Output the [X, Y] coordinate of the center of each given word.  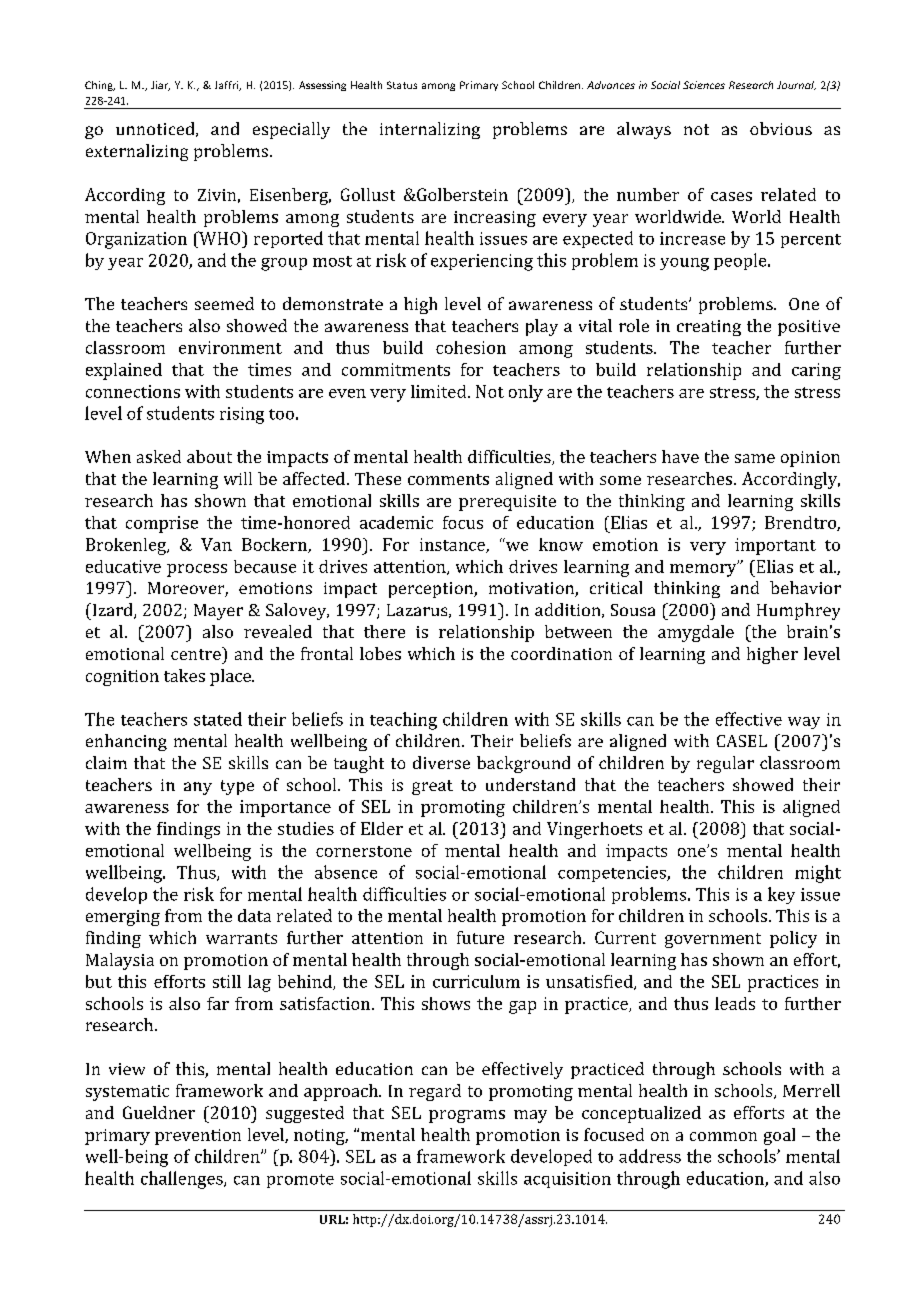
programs [467, 1116]
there [384, 631]
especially [291, 130]
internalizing [430, 130]
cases [731, 196]
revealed [278, 631]
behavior [805, 587]
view [127, 1069]
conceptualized [641, 1114]
